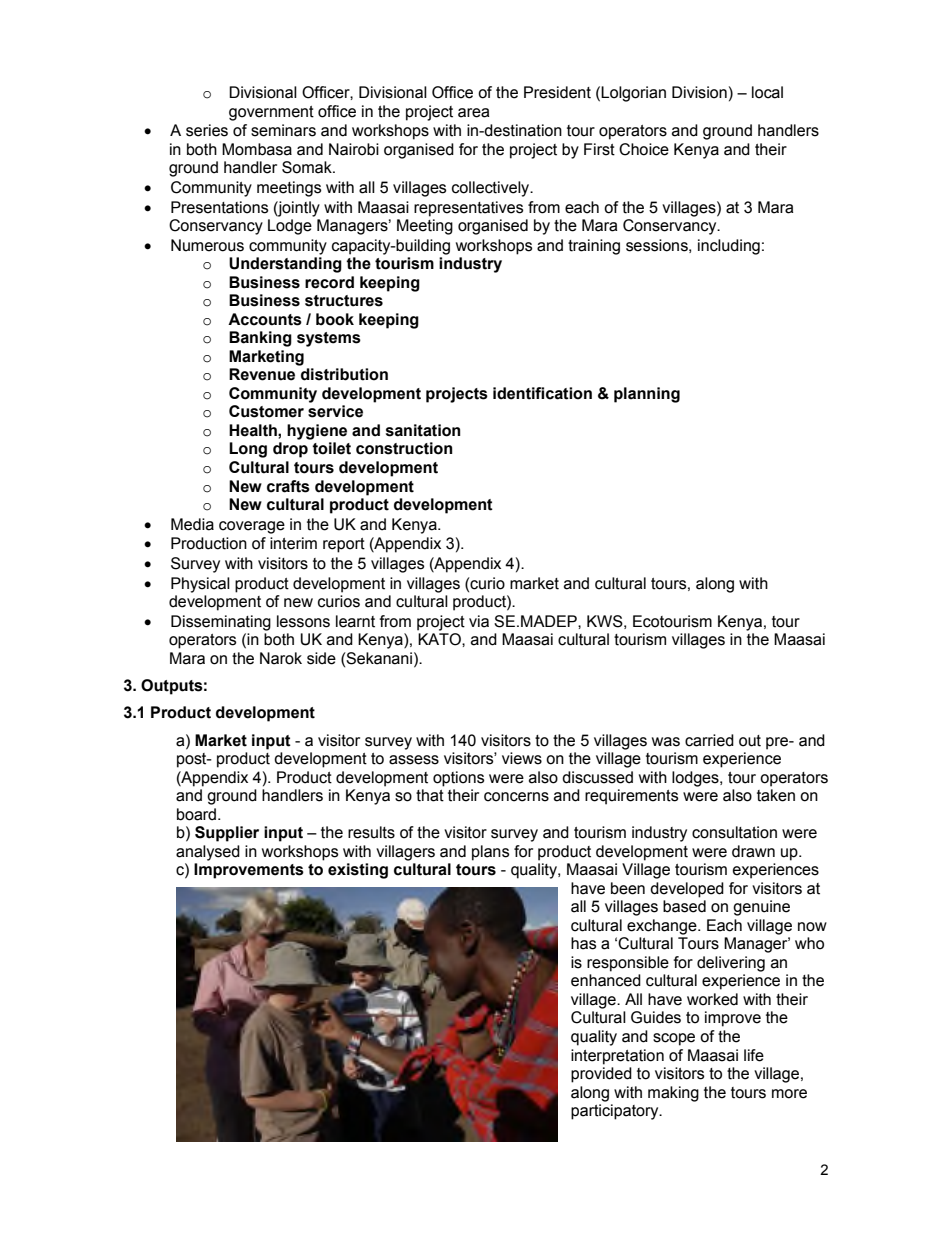 The image size is (952, 1233). What do you see at coordinates (473, 113) in the screenshot?
I see `area` at bounding box center [473, 113].
